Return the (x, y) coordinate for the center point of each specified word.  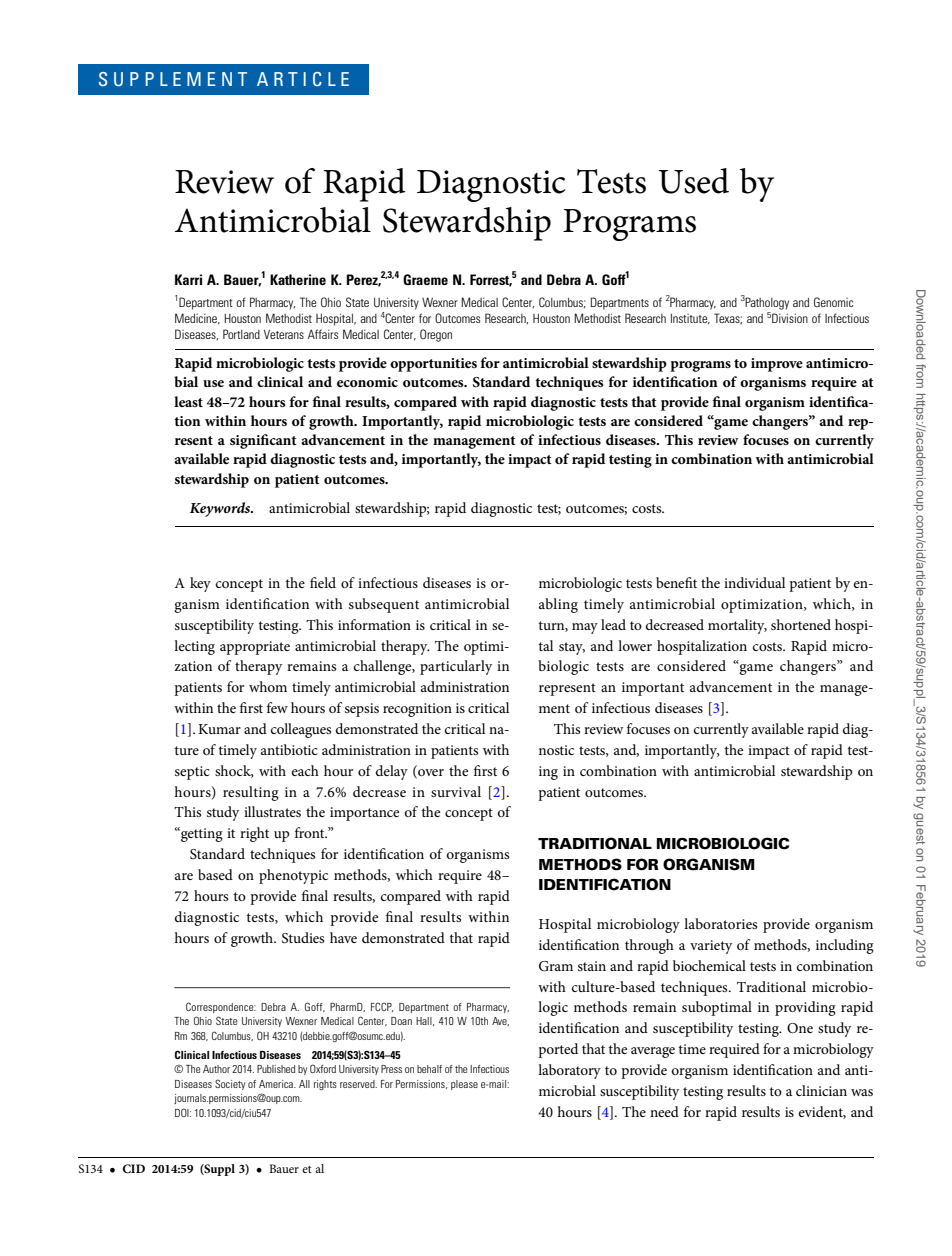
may (585, 628)
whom (268, 686)
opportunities (433, 365)
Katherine (298, 279)
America (277, 1084)
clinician (821, 1090)
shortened (801, 624)
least (188, 401)
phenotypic (293, 876)
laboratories (720, 923)
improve (777, 365)
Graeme (425, 279)
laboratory (569, 1071)
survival (456, 791)
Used (693, 181)
